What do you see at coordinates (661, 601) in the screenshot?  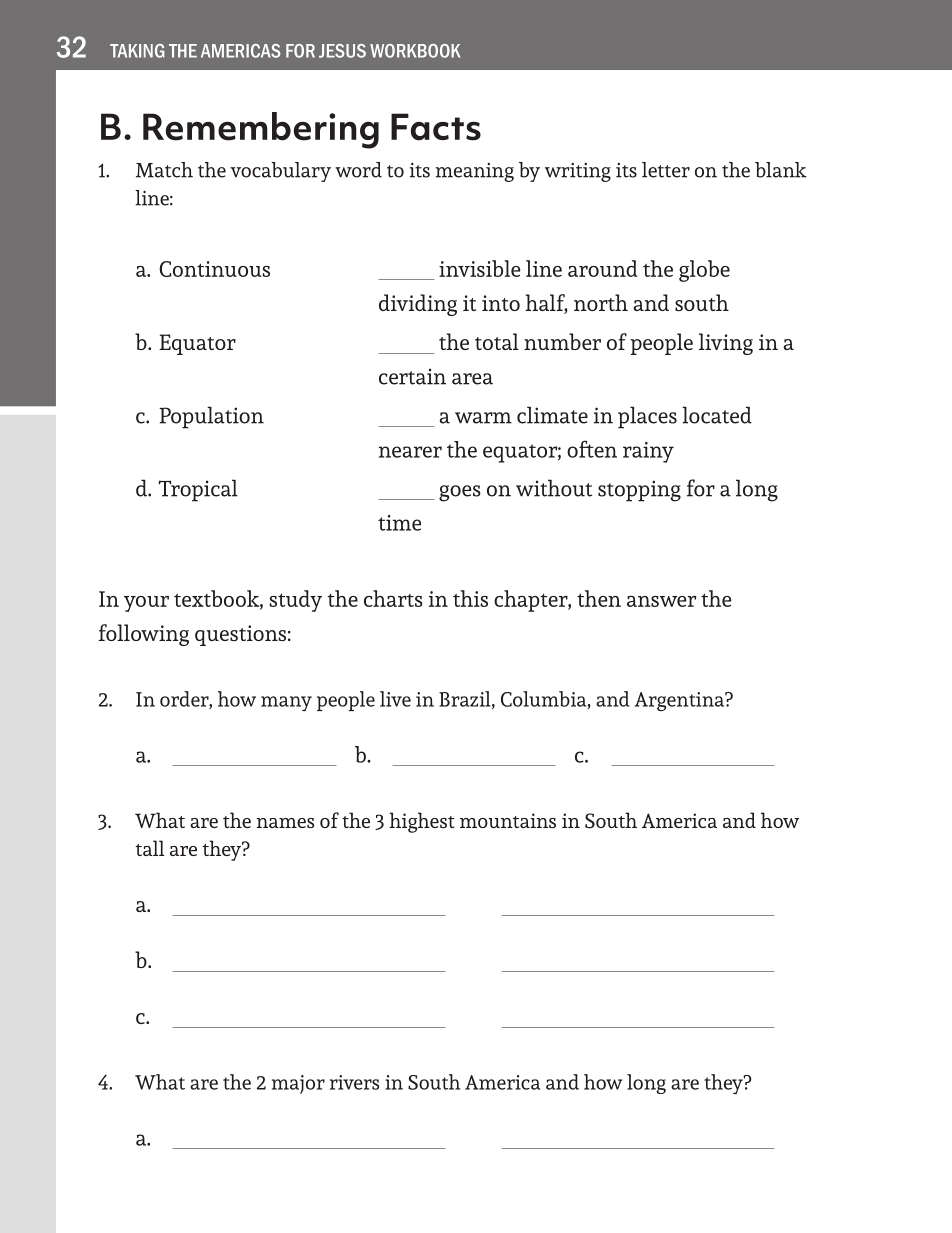 I see `answer` at bounding box center [661, 601].
